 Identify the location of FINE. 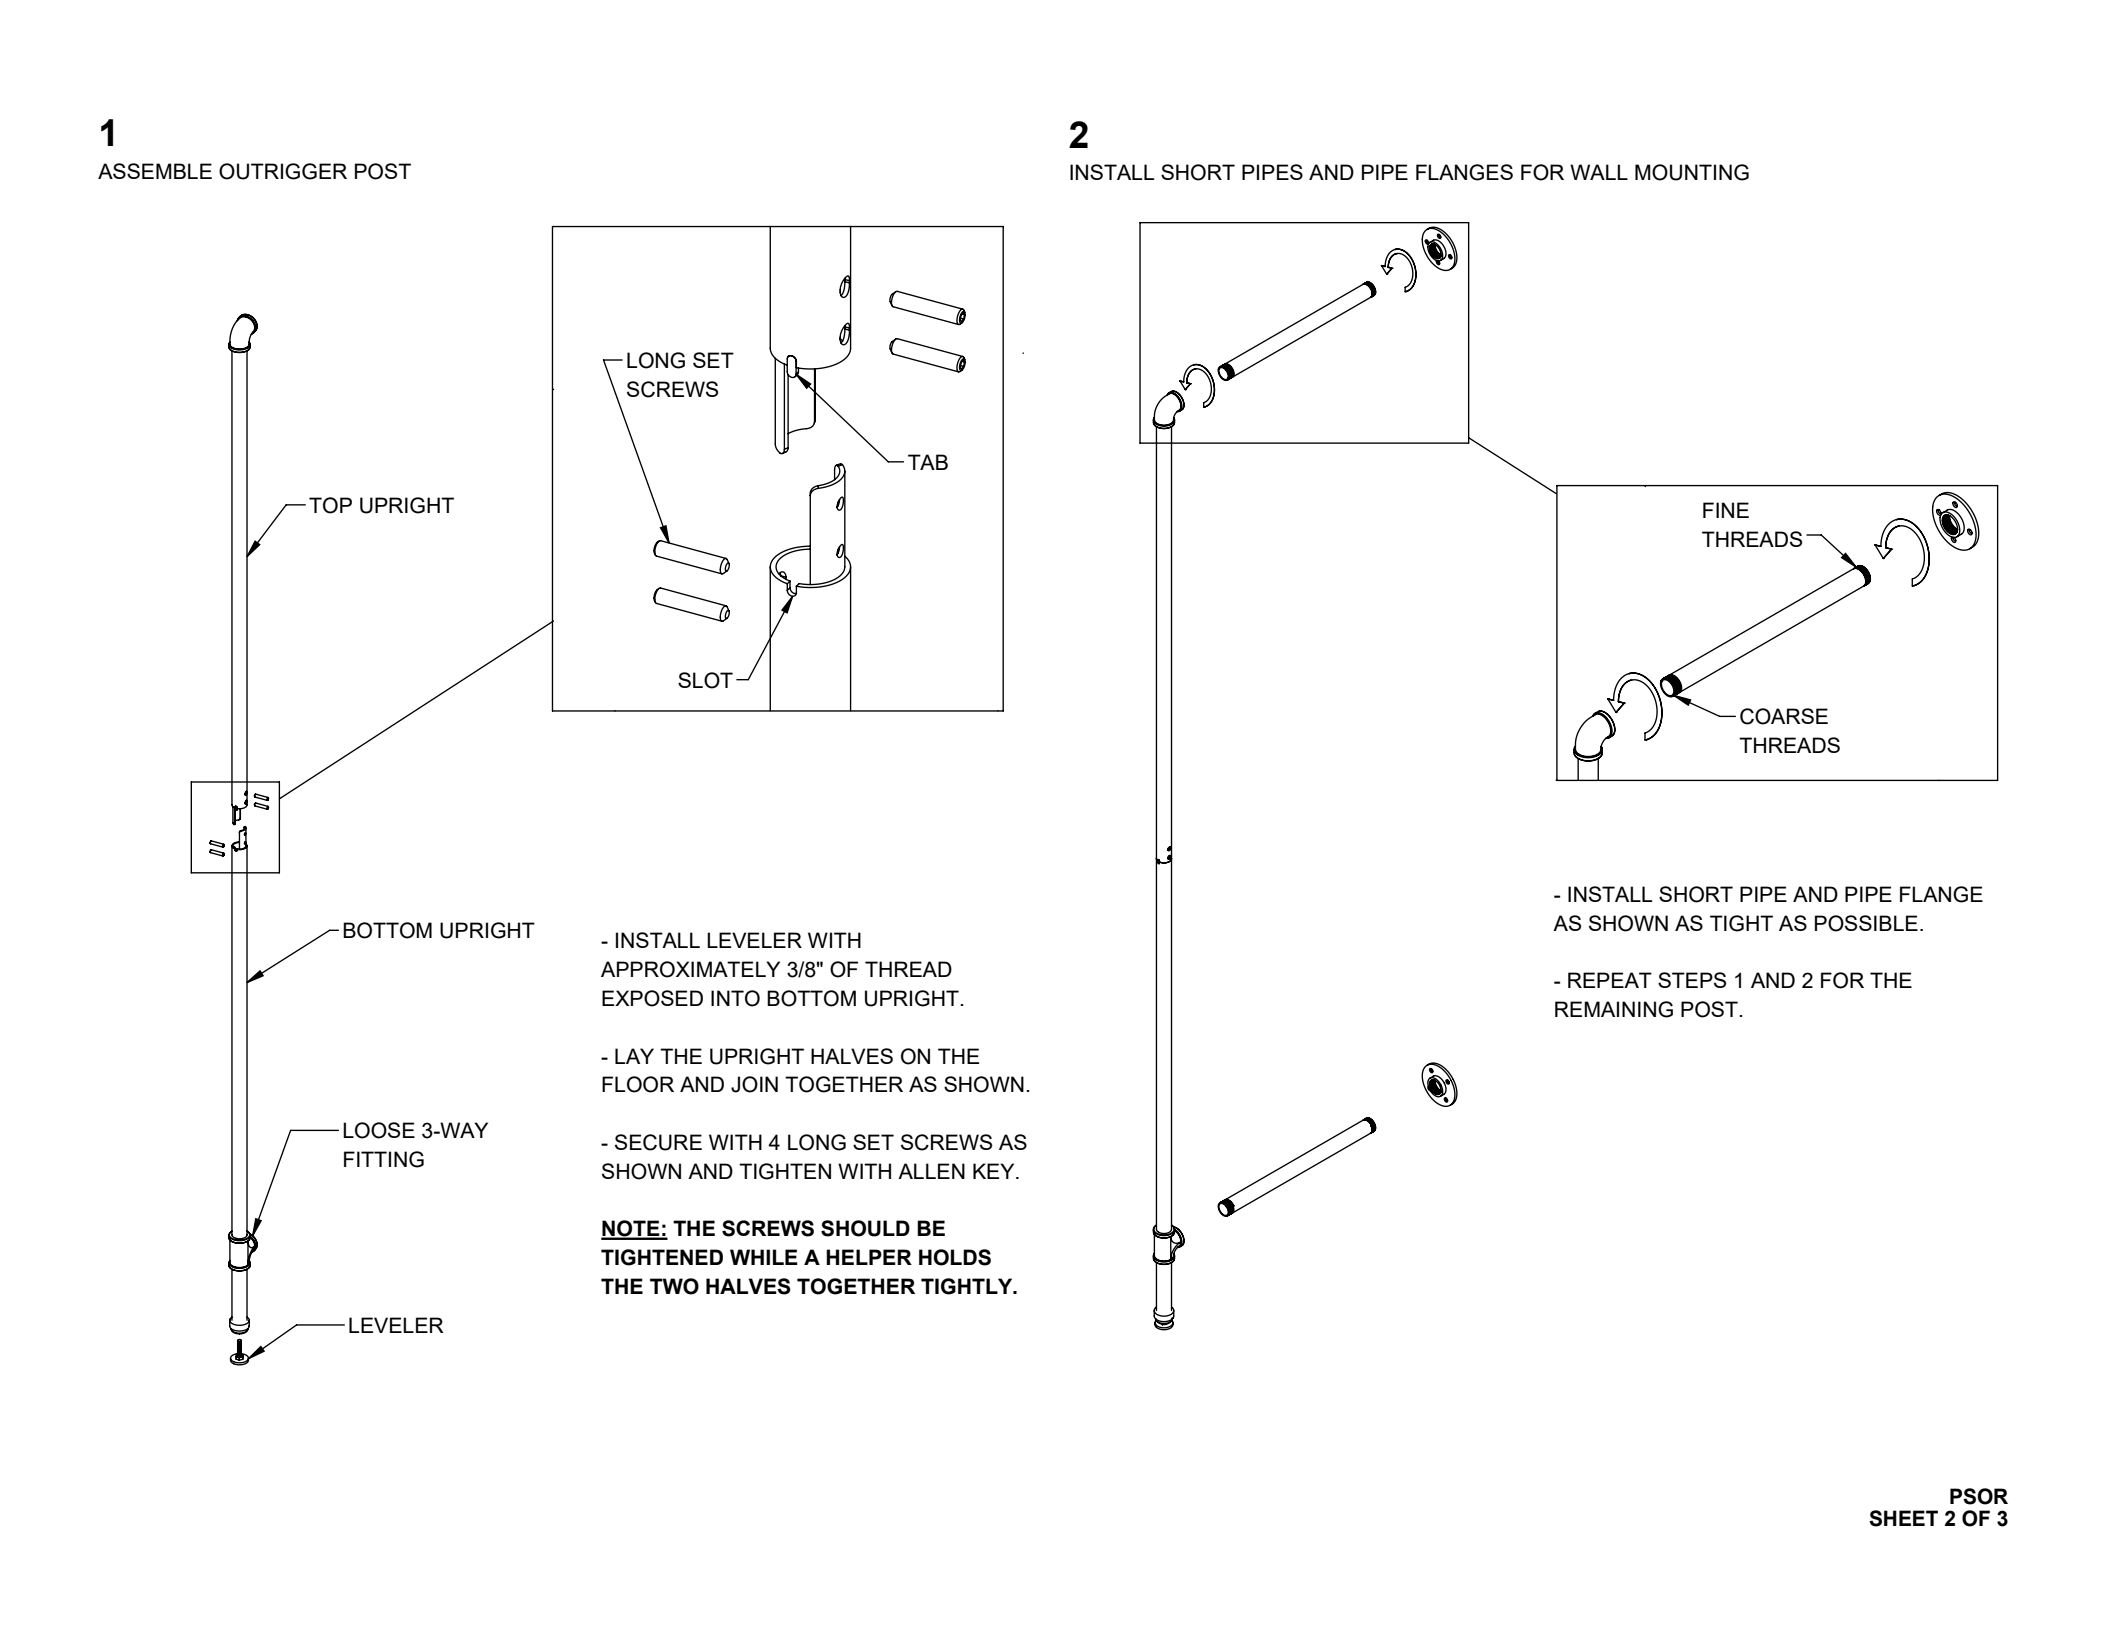
(1726, 510).
